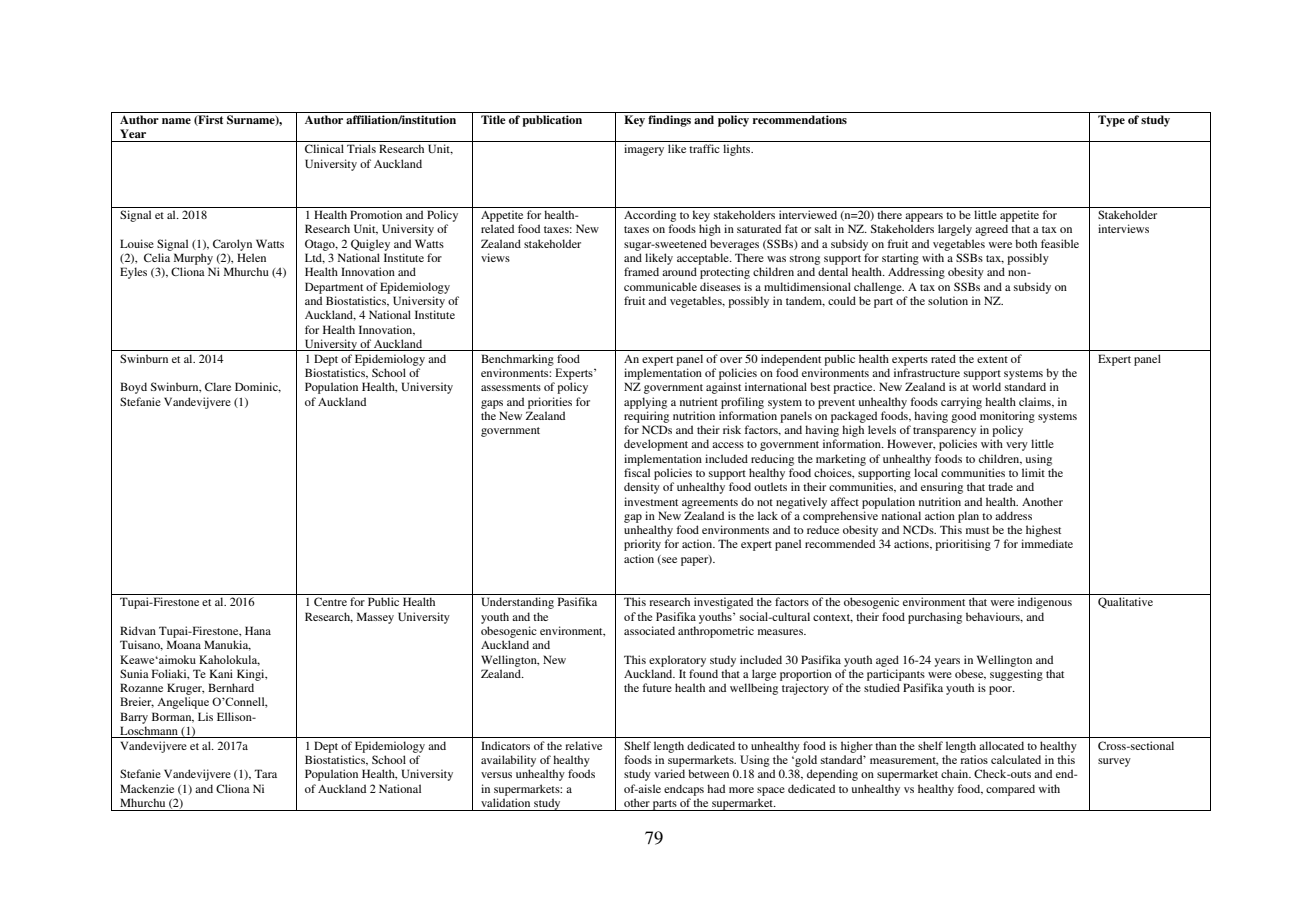  Describe the element at coordinates (986, 386) in the document. I see `world` at that location.
